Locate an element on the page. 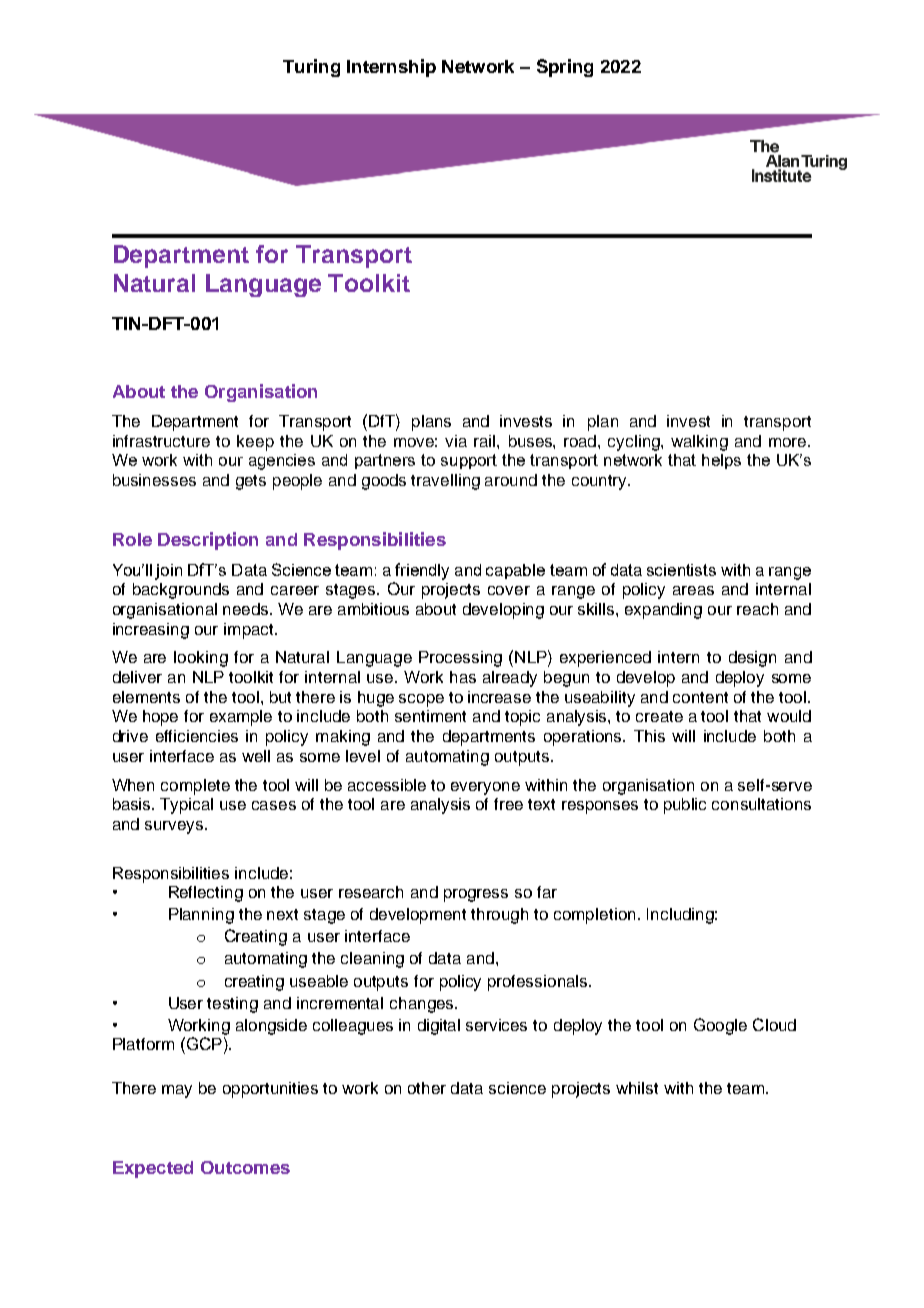  Processing is located at coordinates (460, 659).
